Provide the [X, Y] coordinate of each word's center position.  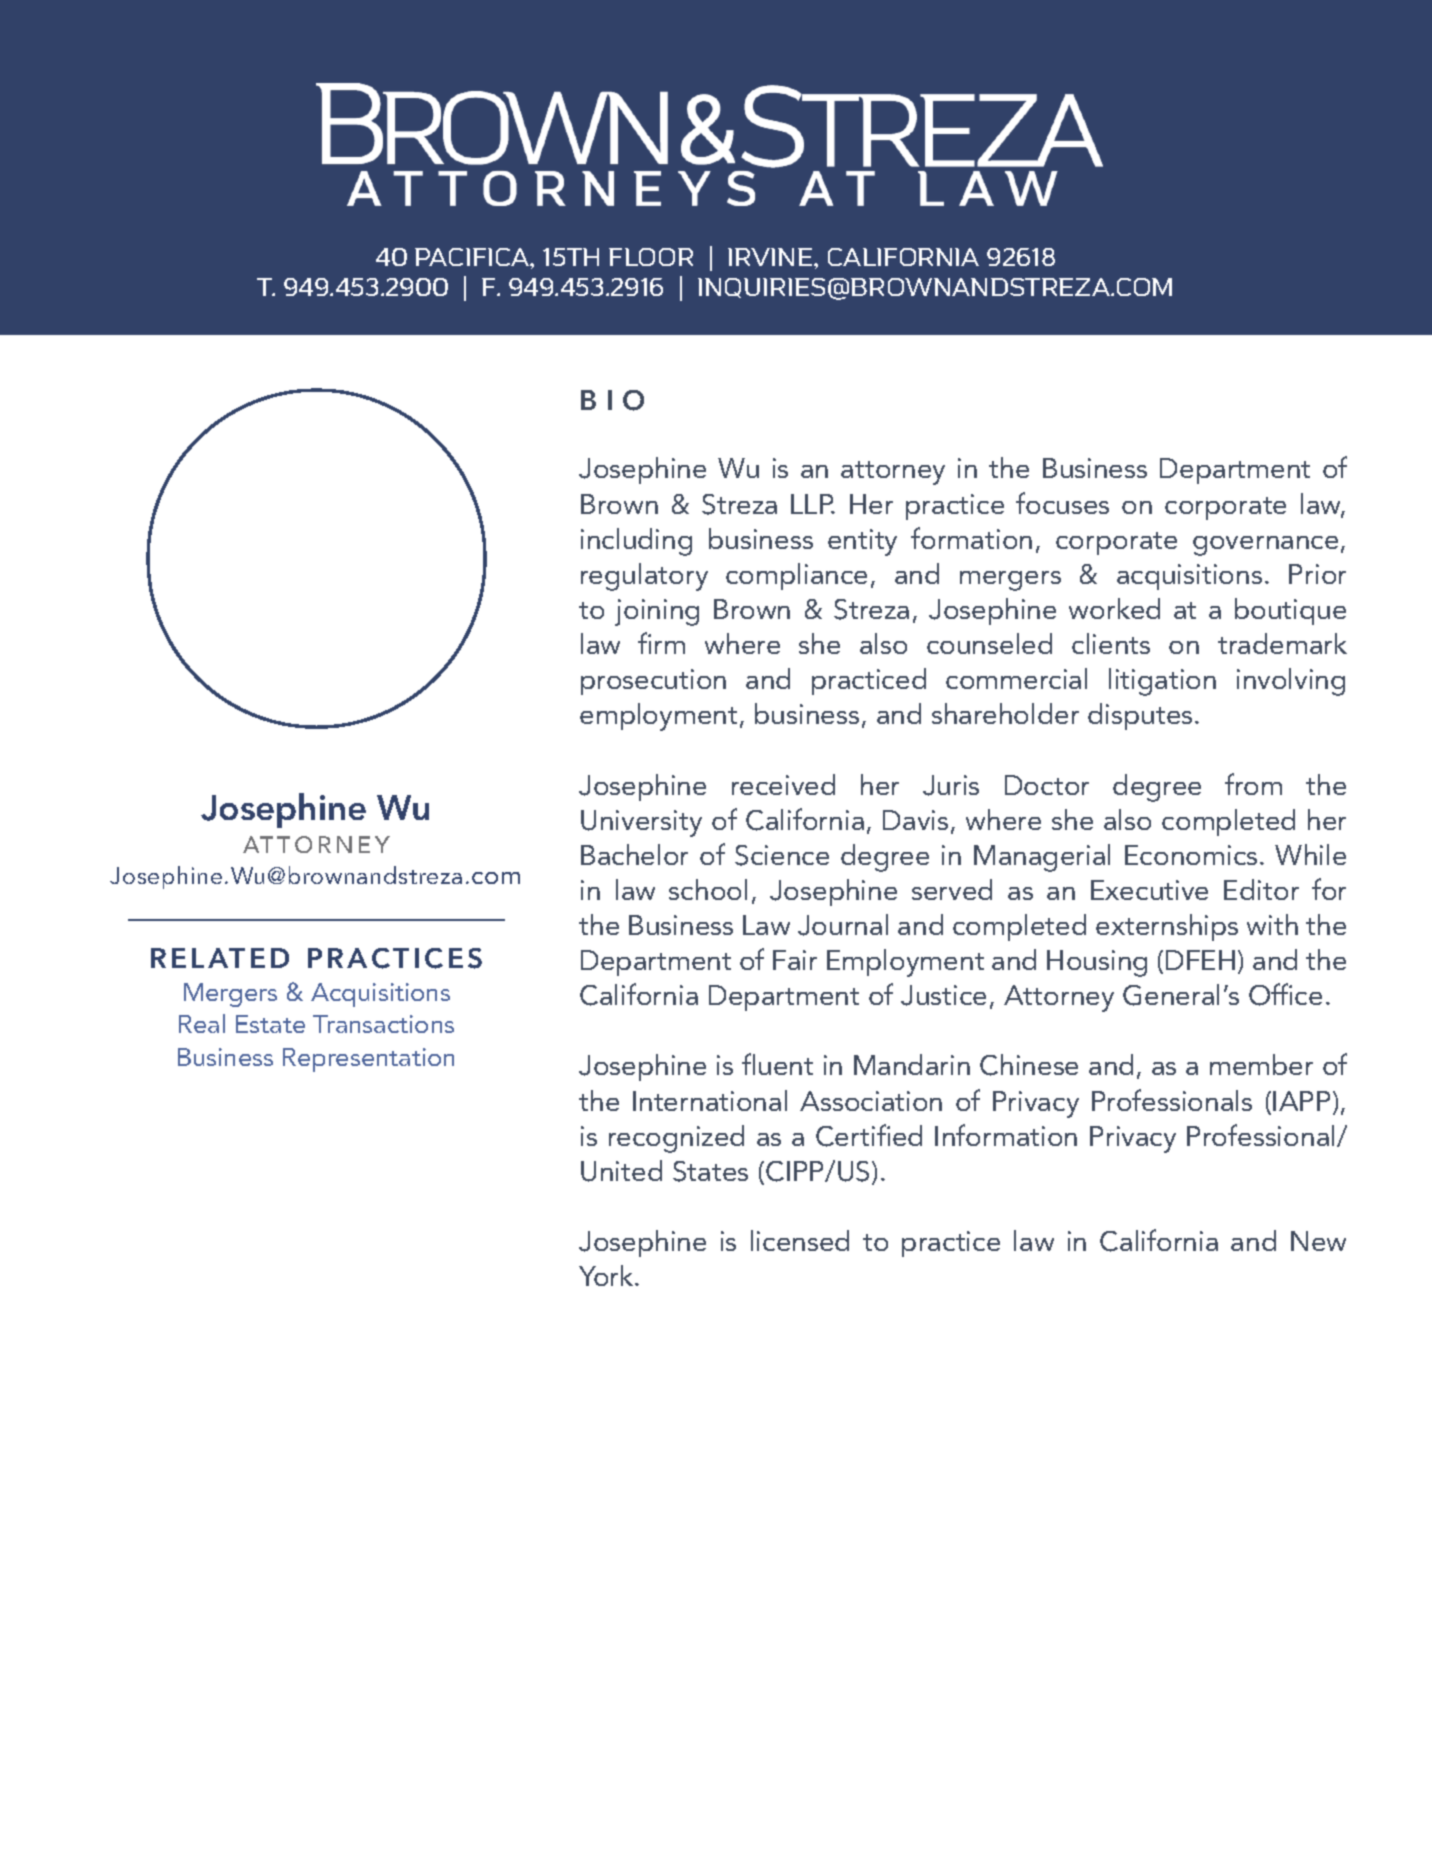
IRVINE [771, 257]
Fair [795, 960]
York [607, 1275]
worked [1114, 608]
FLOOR [651, 257]
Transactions [383, 1024]
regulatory [644, 577]
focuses [1062, 503]
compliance [796, 576]
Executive [1149, 890]
